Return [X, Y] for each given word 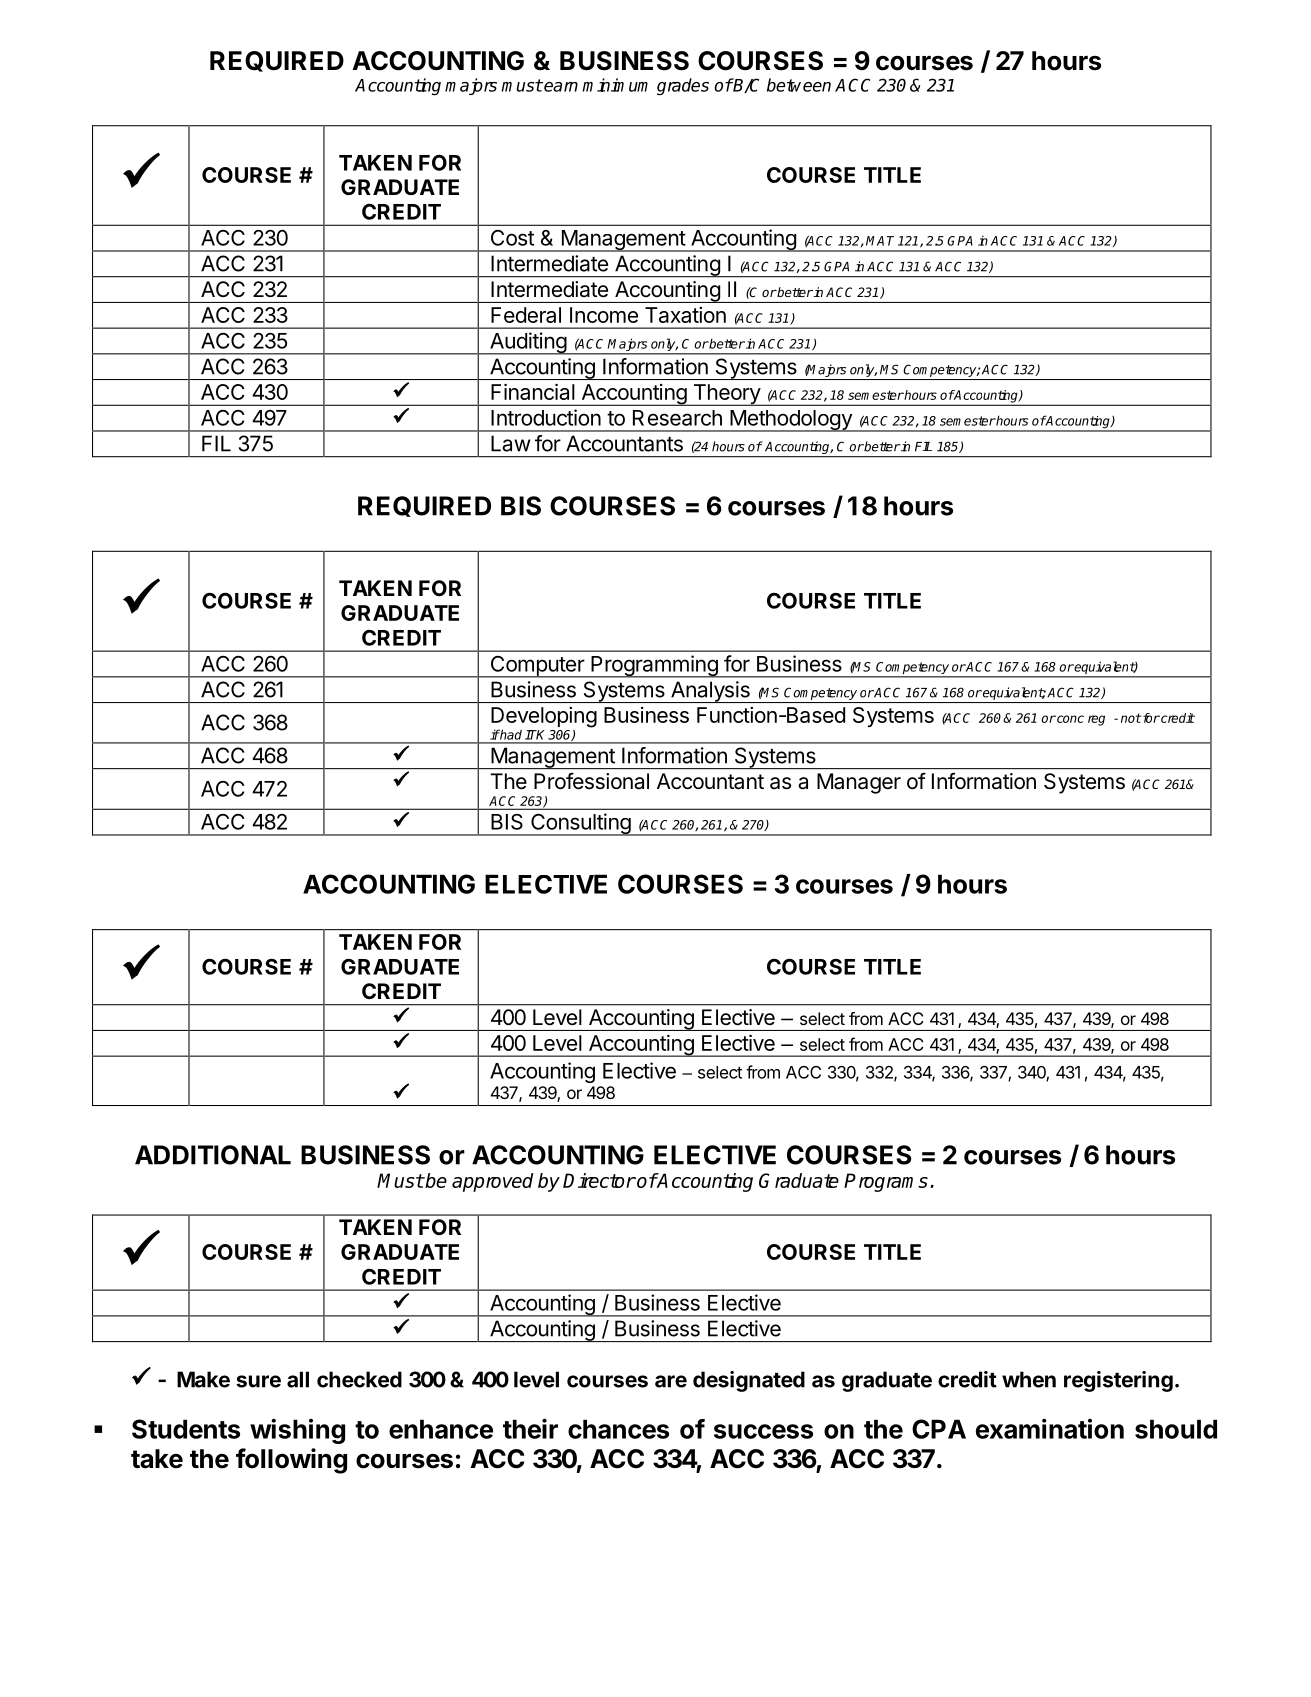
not [1131, 718]
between [799, 85]
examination [1049, 1429]
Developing [544, 718]
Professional [591, 781]
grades [683, 86]
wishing [297, 1431]
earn [561, 87]
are [671, 1381]
